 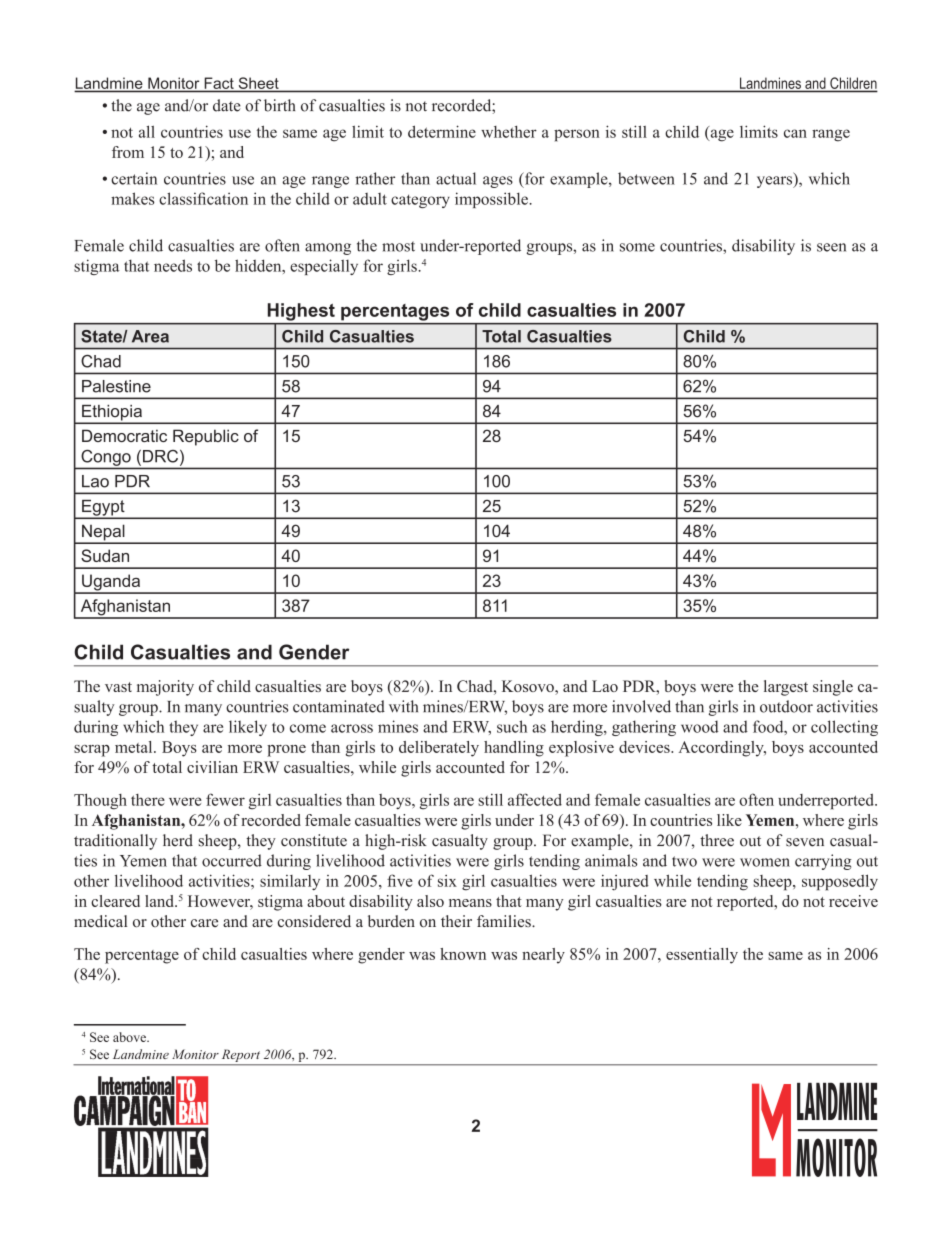 What do you see at coordinates (227, 105) in the document?
I see `date` at bounding box center [227, 105].
